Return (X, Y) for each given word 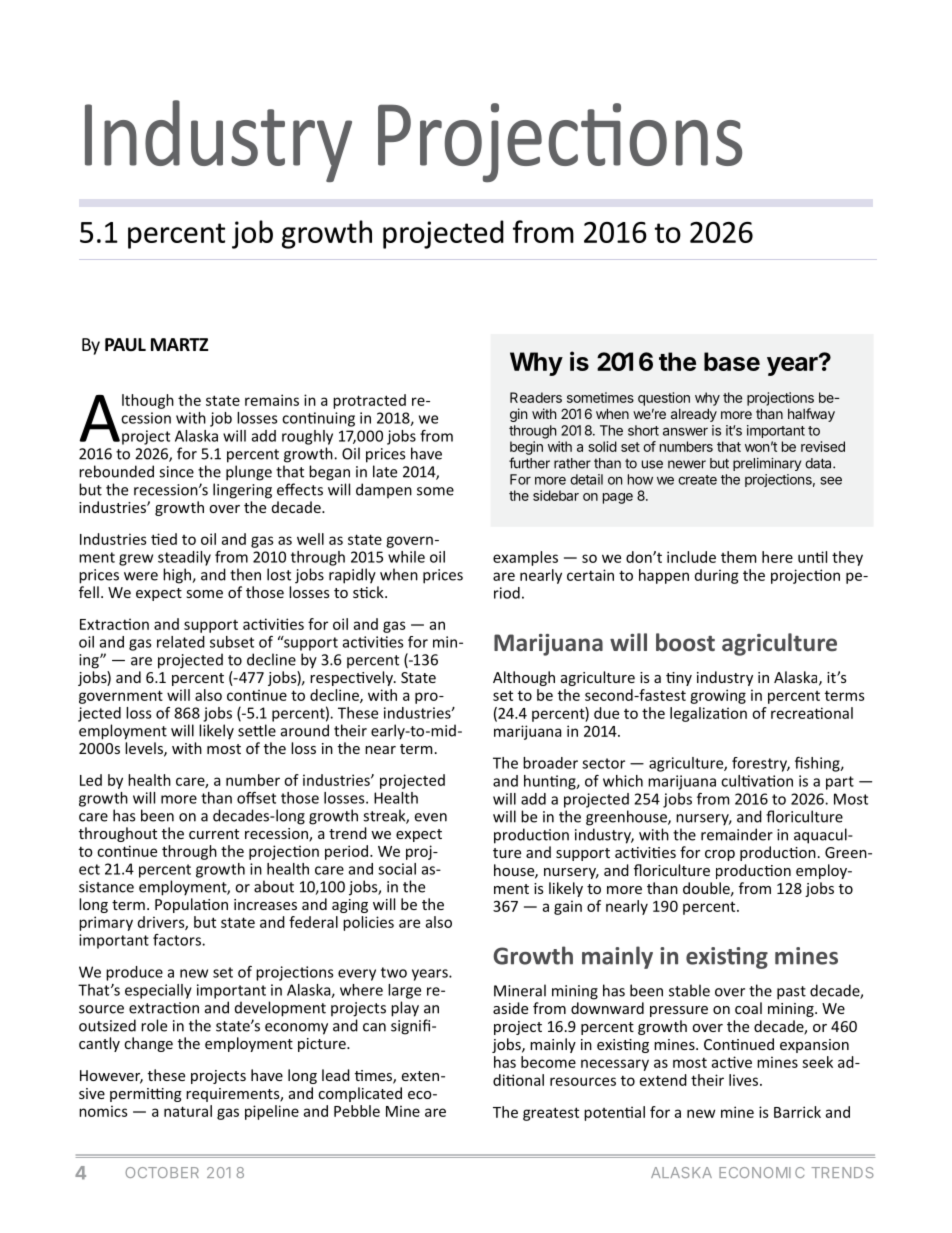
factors (178, 940)
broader (550, 763)
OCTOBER (162, 1172)
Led (91, 780)
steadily (184, 558)
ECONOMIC (761, 1172)
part (840, 783)
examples (525, 558)
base (732, 361)
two (394, 972)
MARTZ (179, 344)
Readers (536, 397)
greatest (551, 1114)
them (738, 557)
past (791, 993)
